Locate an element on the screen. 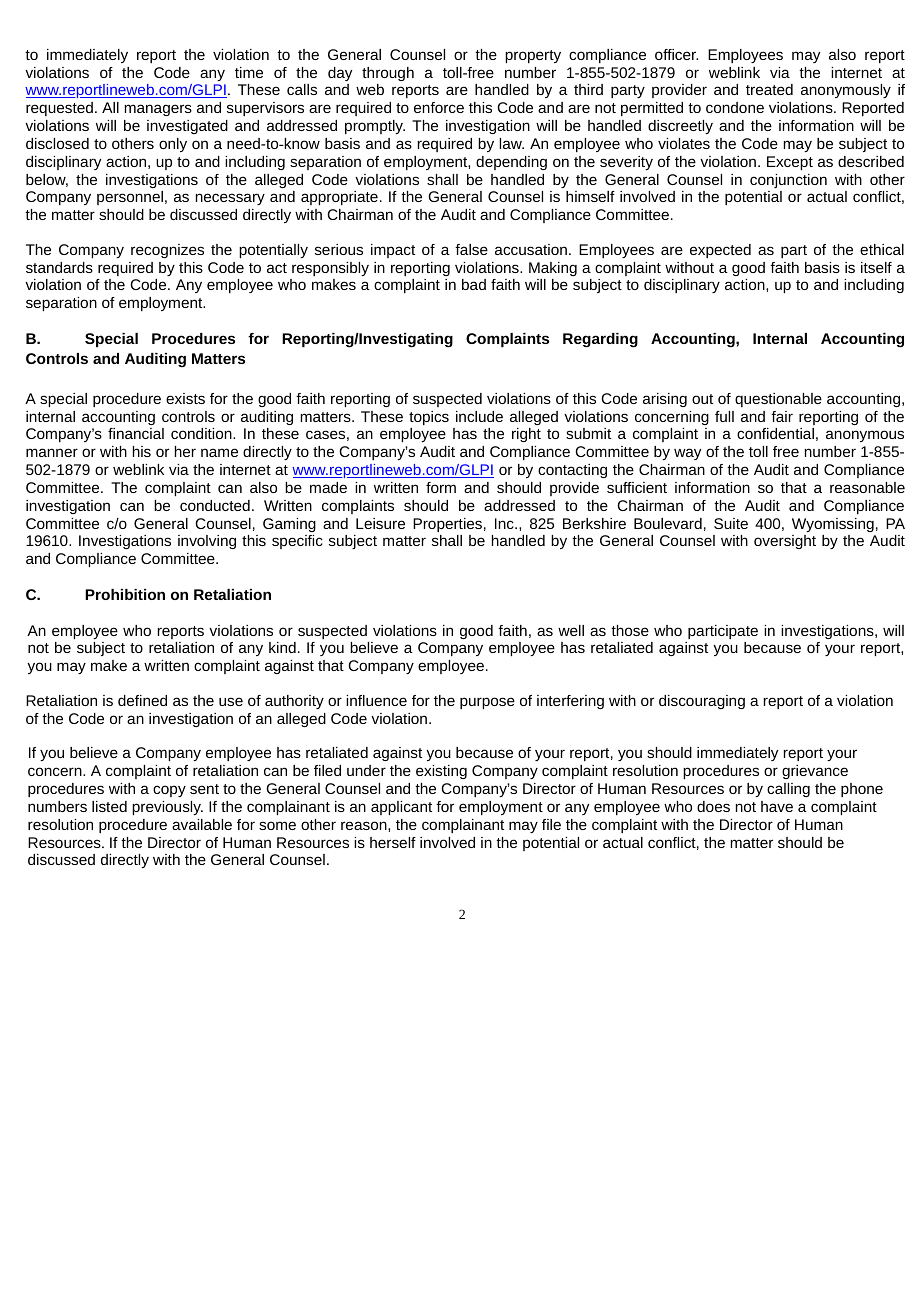 Image resolution: width=924 pixels, height=1308 pixels. applicant is located at coordinates (401, 808).
